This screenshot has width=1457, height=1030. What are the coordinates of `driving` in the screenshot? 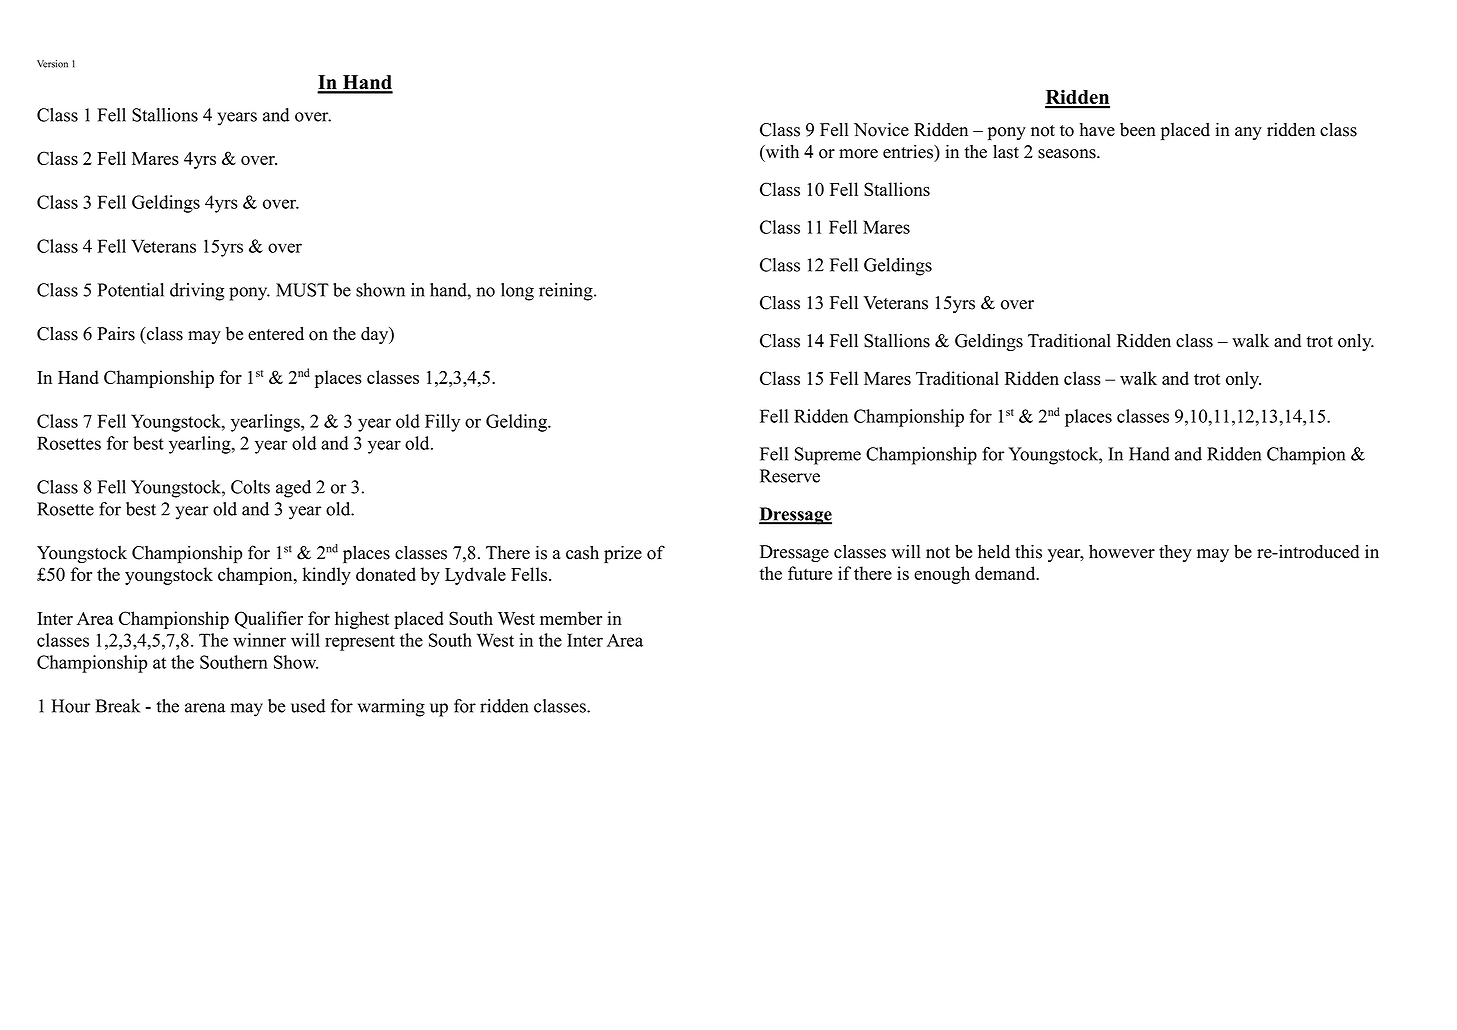 It's located at (197, 292).
